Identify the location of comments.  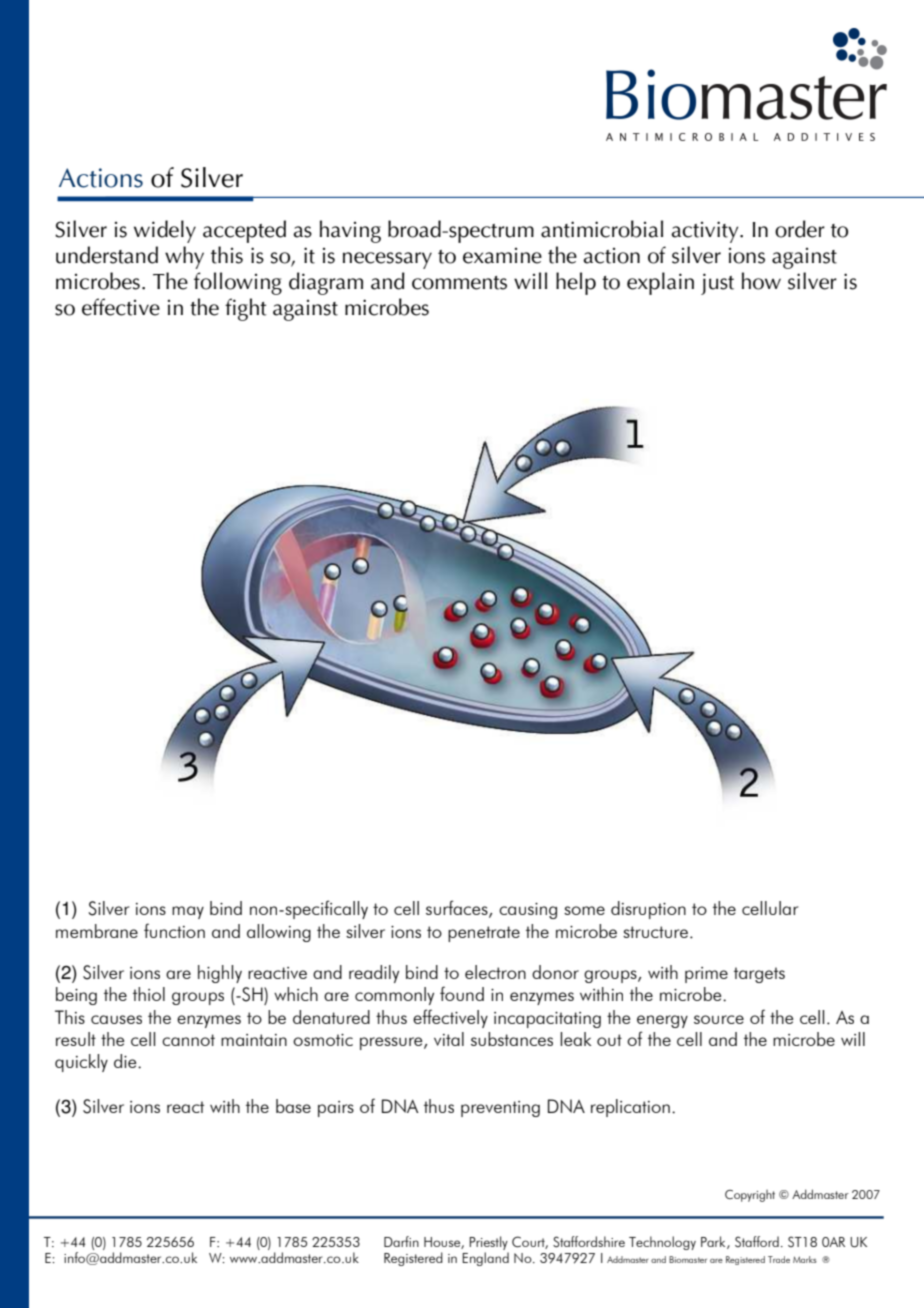
(459, 283).
